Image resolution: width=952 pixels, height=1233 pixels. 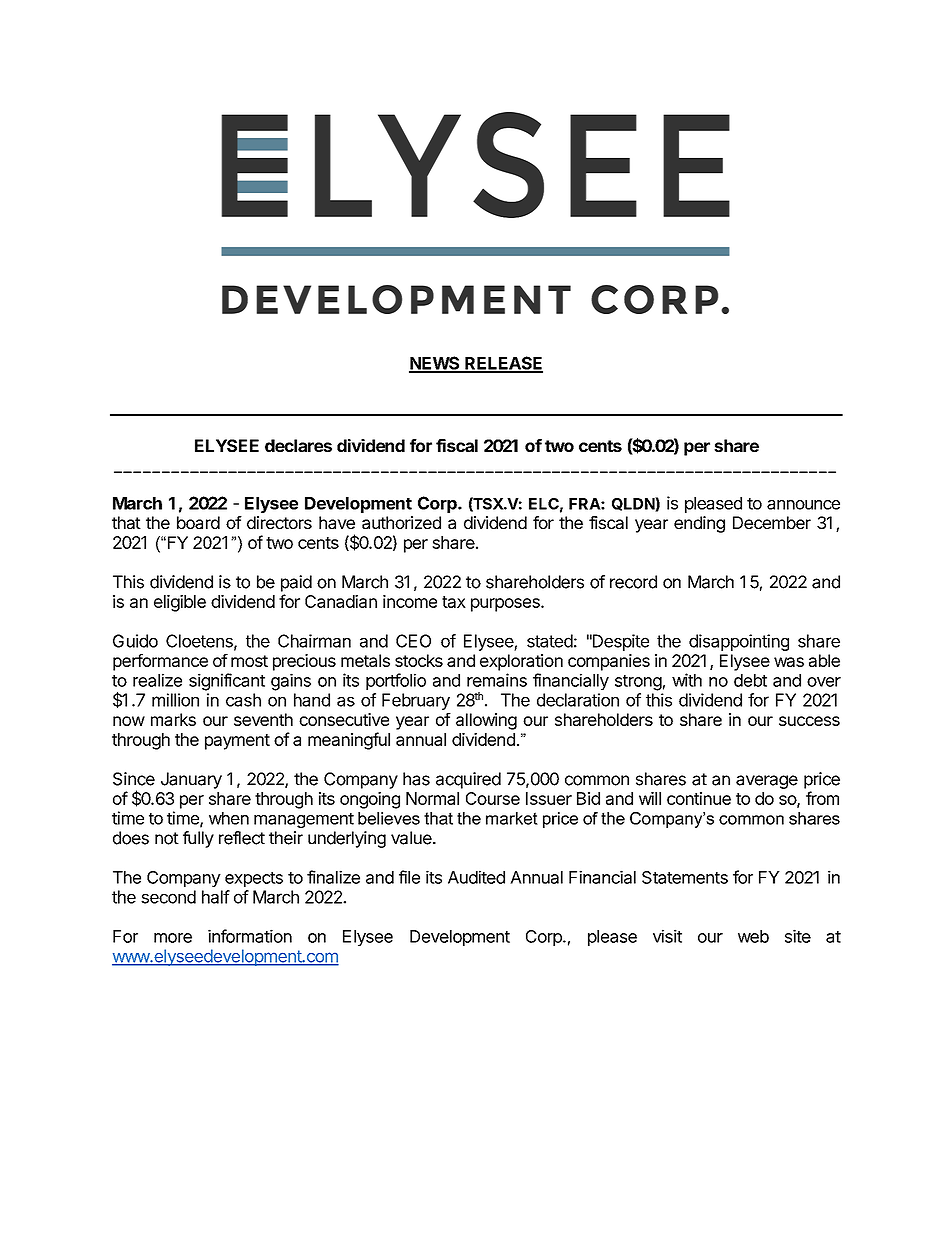 I want to click on web, so click(x=753, y=936).
